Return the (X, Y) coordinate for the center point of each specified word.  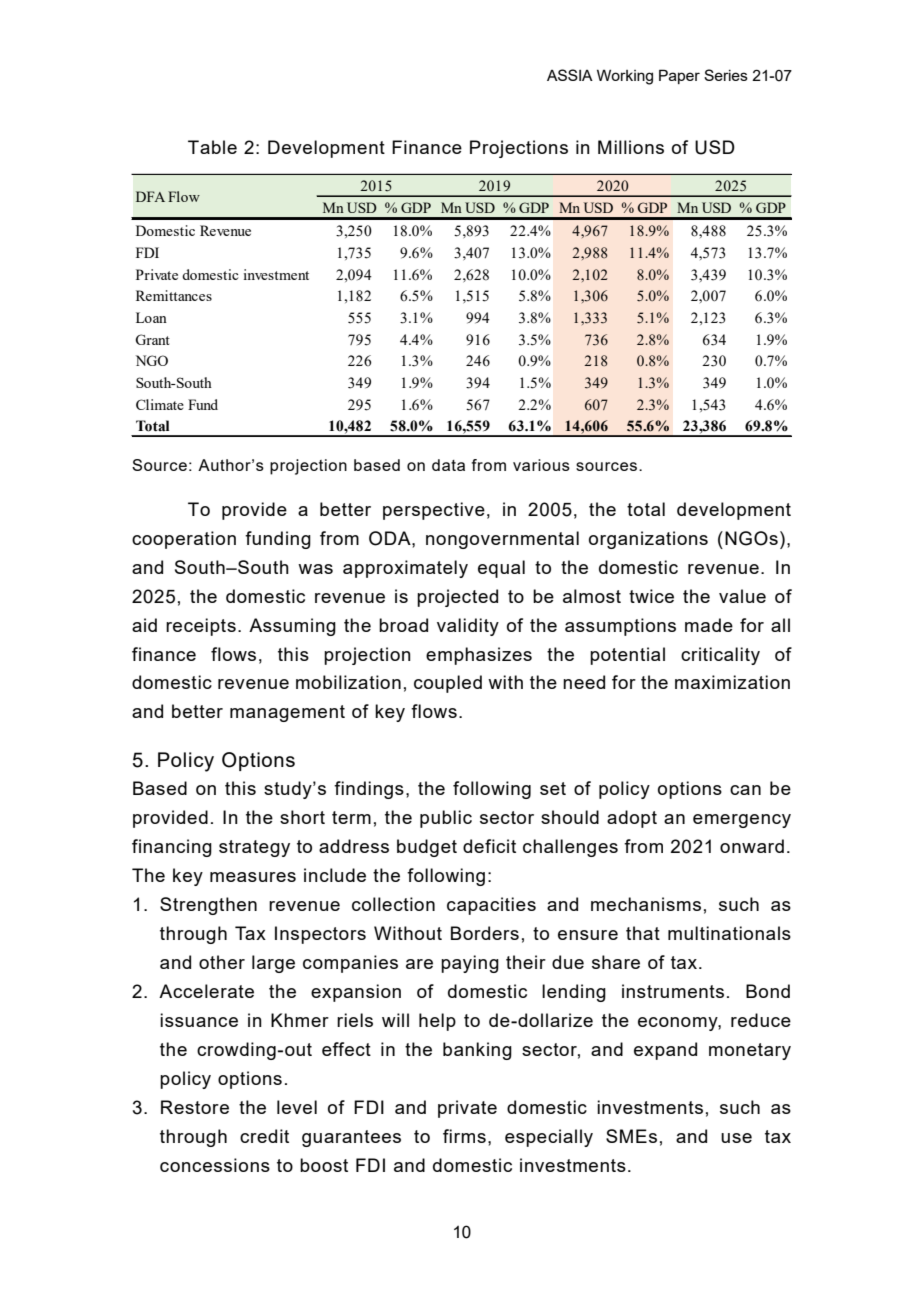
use (736, 1138)
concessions (215, 1165)
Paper (679, 76)
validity (468, 627)
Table (212, 147)
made (709, 625)
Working (625, 77)
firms (464, 1136)
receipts (201, 627)
